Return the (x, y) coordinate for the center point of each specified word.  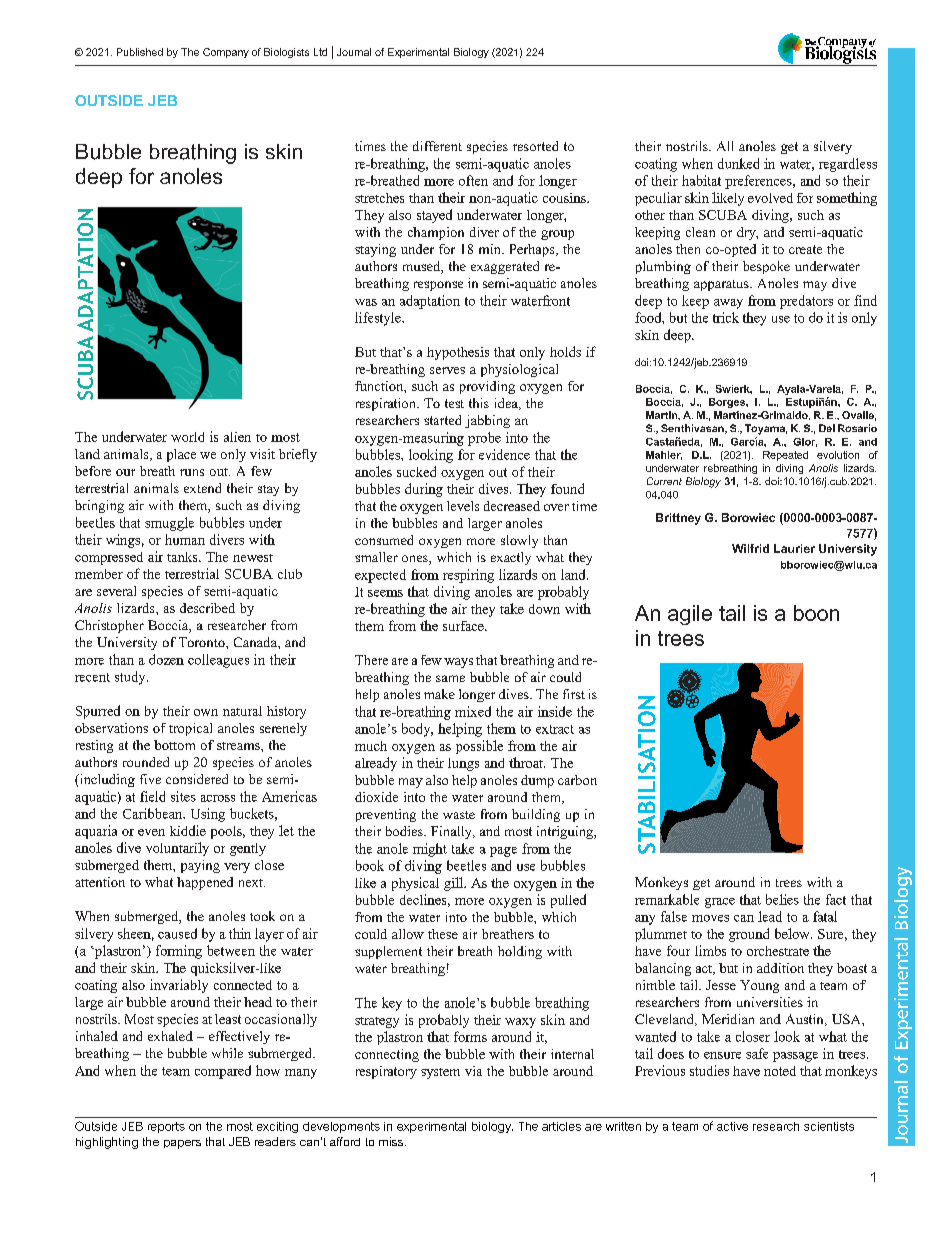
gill (454, 884)
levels (463, 506)
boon (816, 613)
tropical (190, 729)
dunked (738, 163)
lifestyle (379, 319)
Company (226, 53)
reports (166, 1127)
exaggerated (505, 267)
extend (202, 488)
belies (782, 899)
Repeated (785, 456)
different (437, 146)
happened (205, 883)
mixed (473, 711)
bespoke (766, 267)
